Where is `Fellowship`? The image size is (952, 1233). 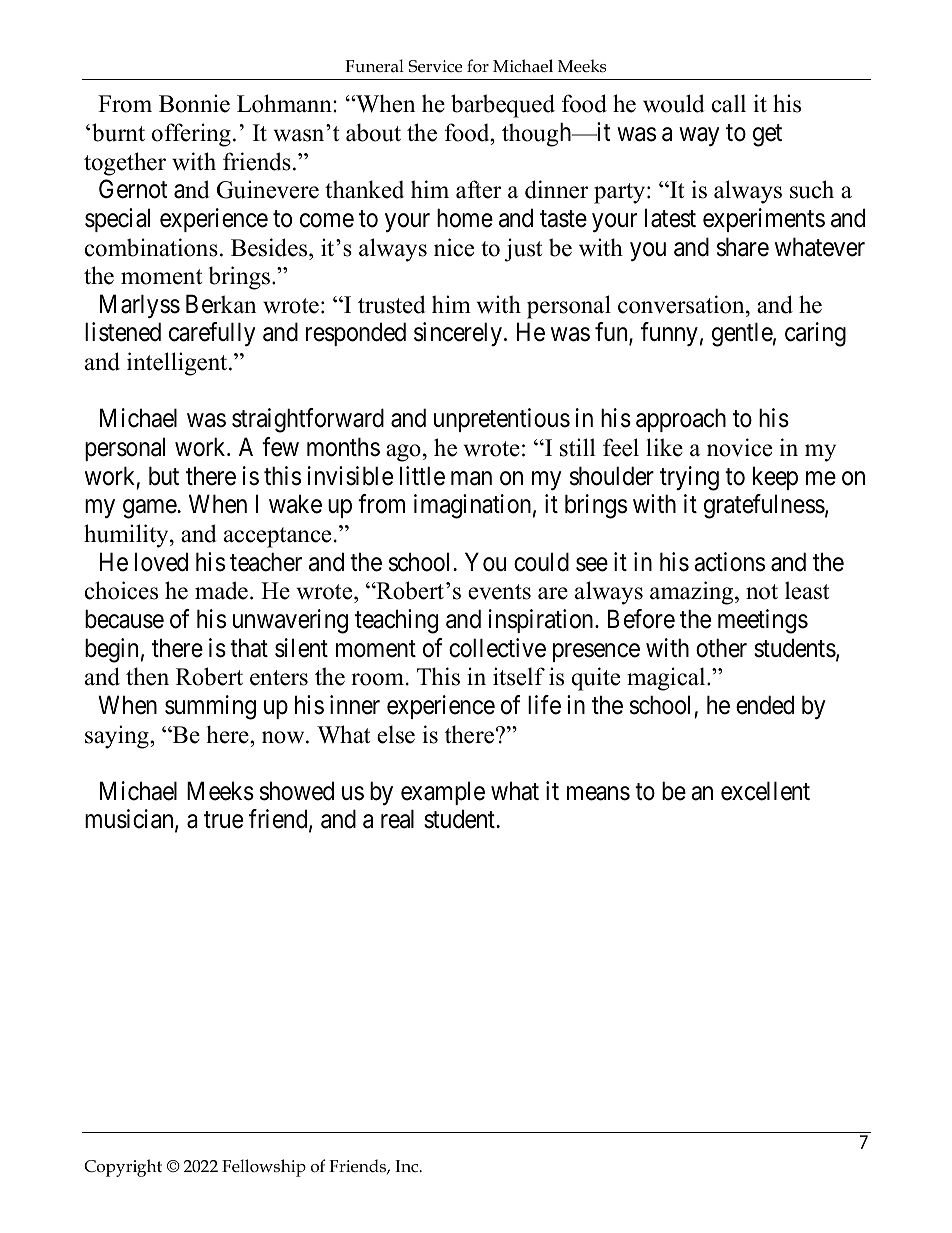 Fellowship is located at coordinates (264, 1168).
